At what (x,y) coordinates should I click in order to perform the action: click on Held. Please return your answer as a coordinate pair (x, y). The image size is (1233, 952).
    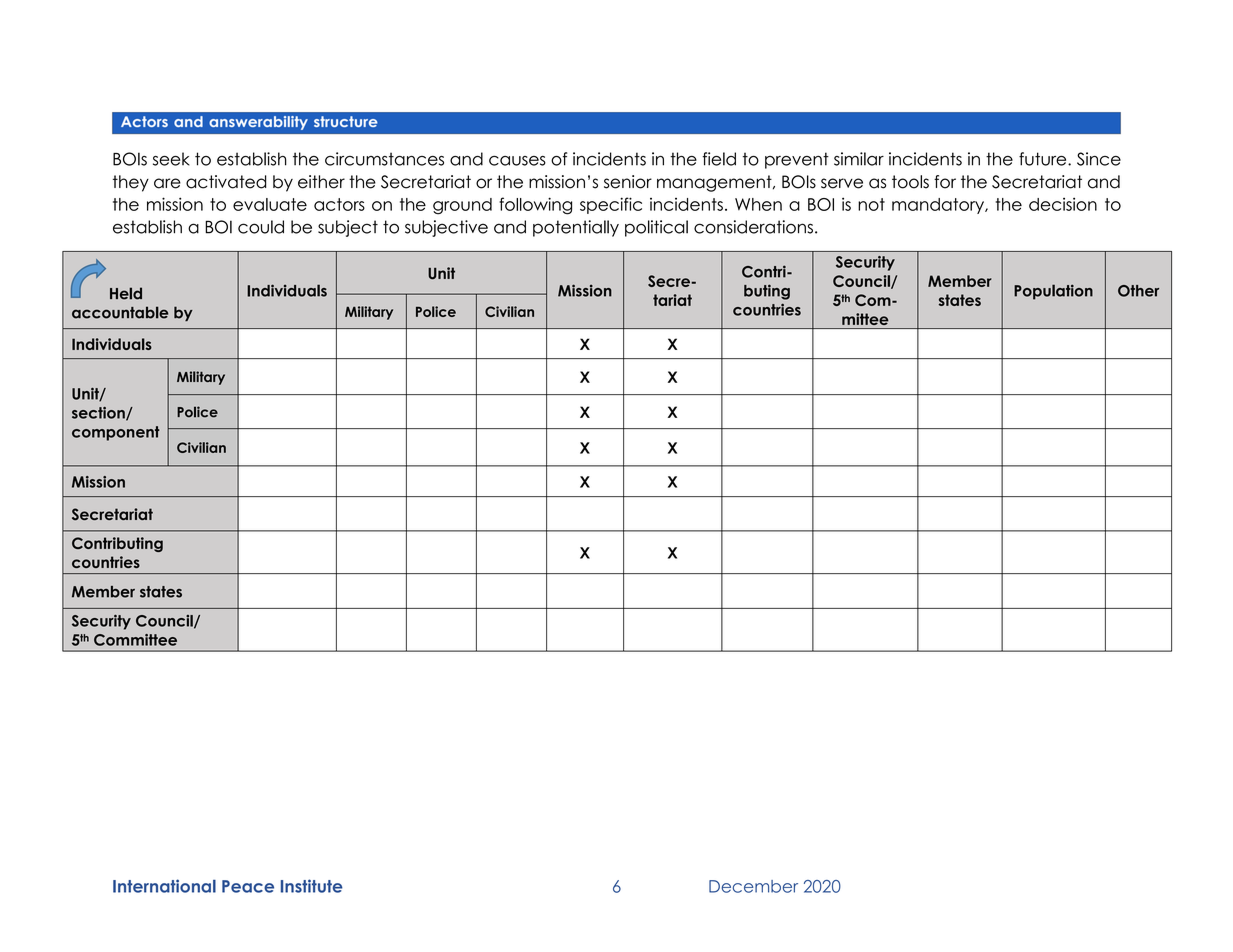
    Looking at the image, I should click on (126, 293).
